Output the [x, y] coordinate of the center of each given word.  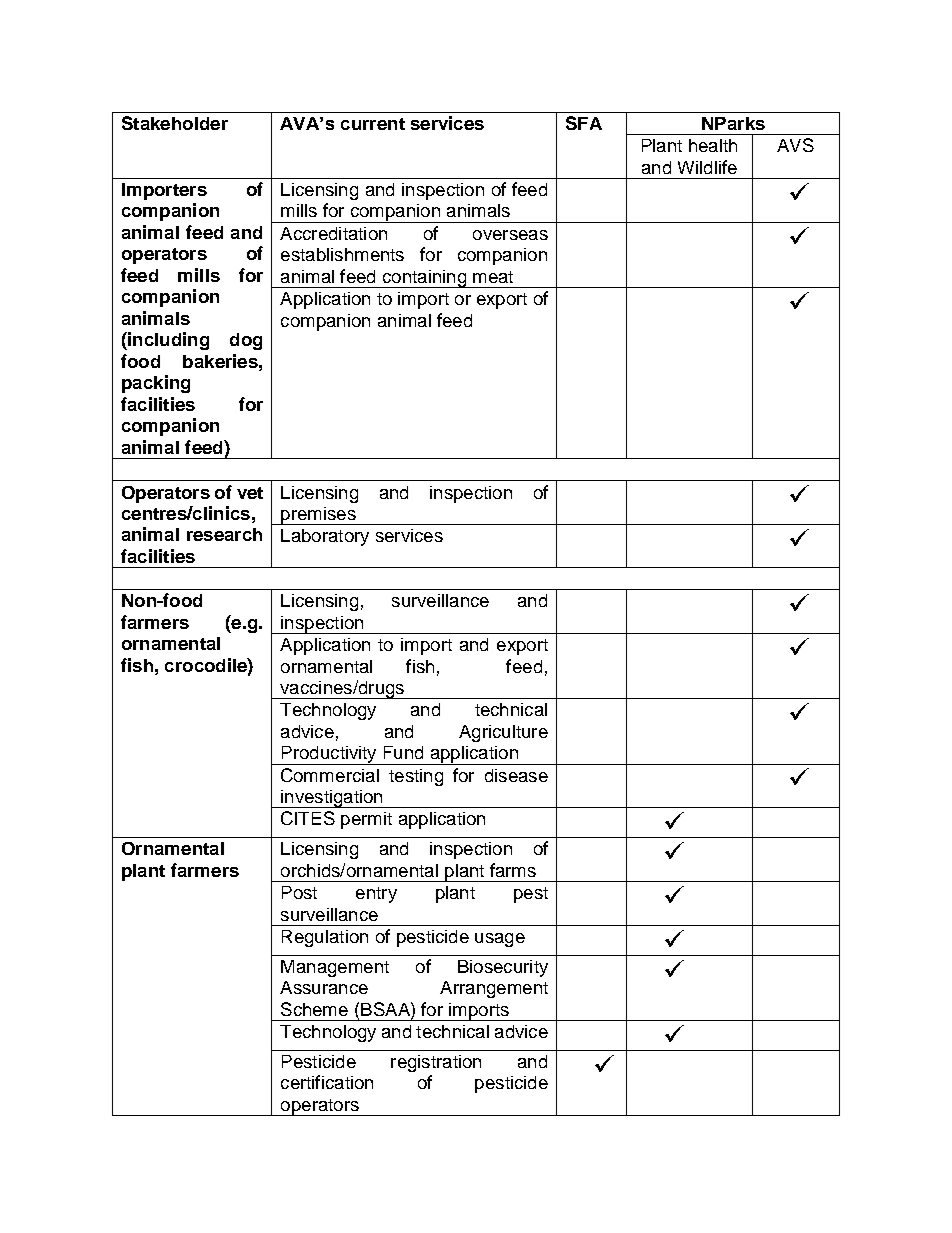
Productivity [329, 755]
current [373, 124]
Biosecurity [503, 968]
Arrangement [494, 989]
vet [250, 493]
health [713, 145]
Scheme [314, 1009]
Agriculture [503, 733]
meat [493, 277]
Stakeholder [175, 123]
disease [516, 775]
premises [318, 516]
